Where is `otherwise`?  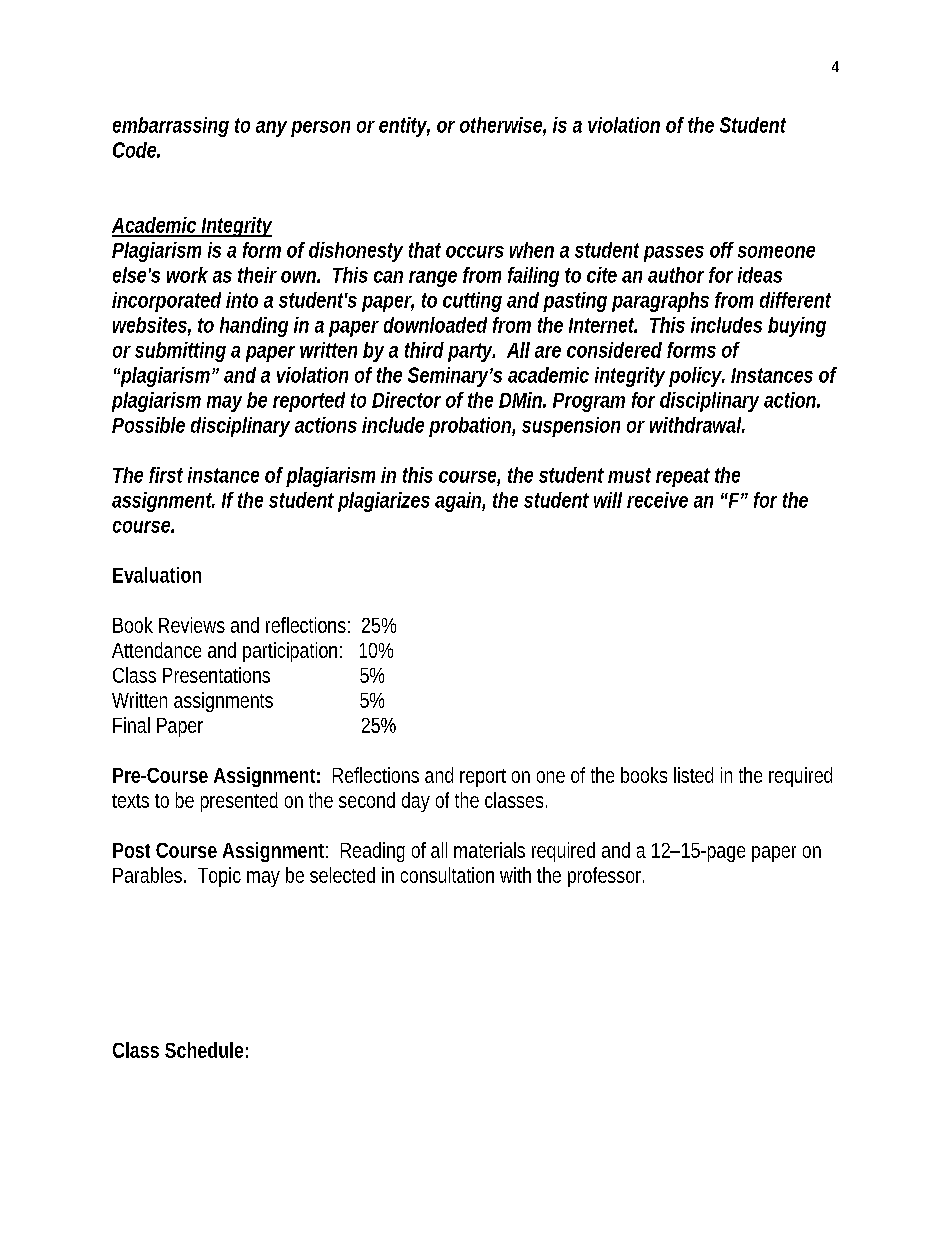
otherwise is located at coordinates (503, 126).
